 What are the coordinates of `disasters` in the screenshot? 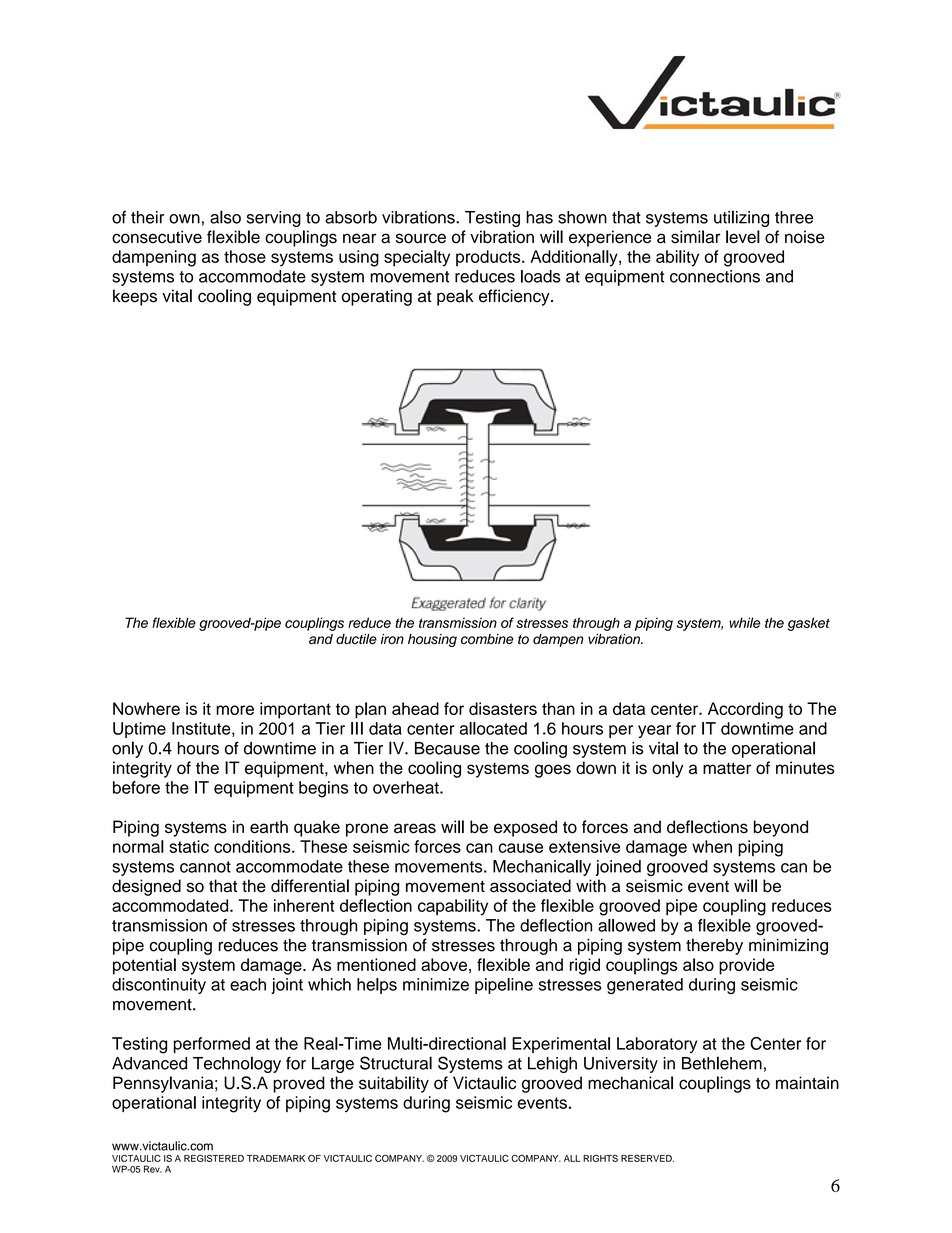 It's located at (503, 708).
